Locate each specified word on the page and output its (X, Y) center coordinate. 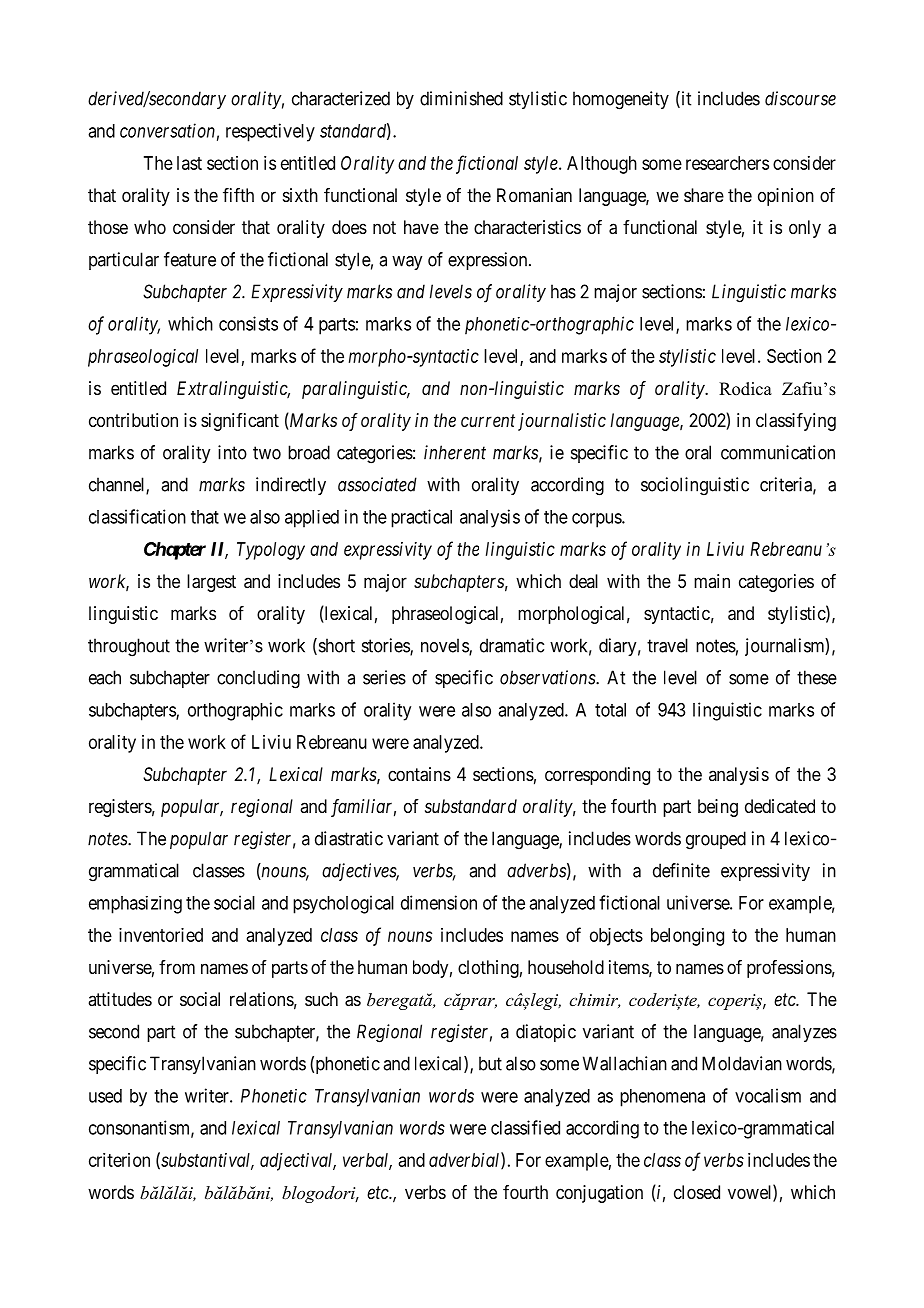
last (189, 163)
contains (419, 774)
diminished (461, 98)
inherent (455, 452)
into (232, 452)
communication (778, 452)
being (718, 808)
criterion (119, 1160)
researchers (727, 163)
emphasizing (135, 905)
